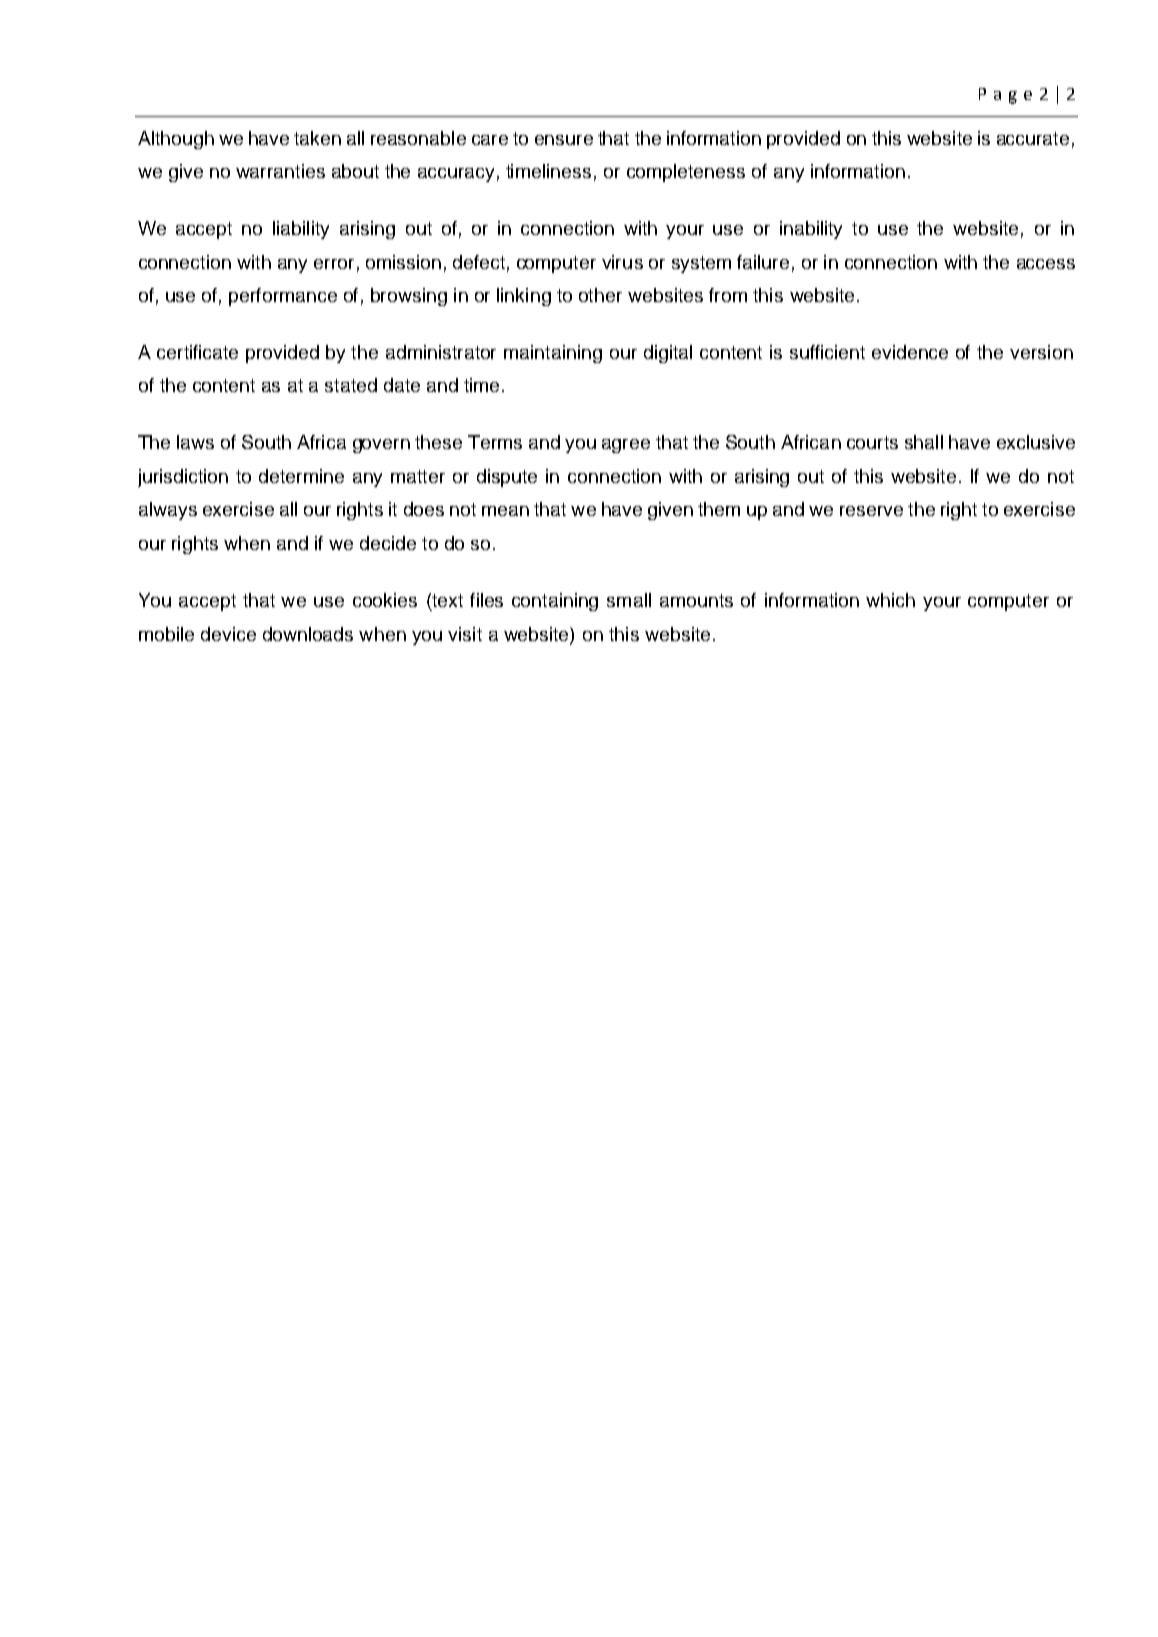 Image resolution: width=1158 pixels, height=1637 pixels. What do you see at coordinates (280, 171) in the screenshot?
I see `warranties` at bounding box center [280, 171].
